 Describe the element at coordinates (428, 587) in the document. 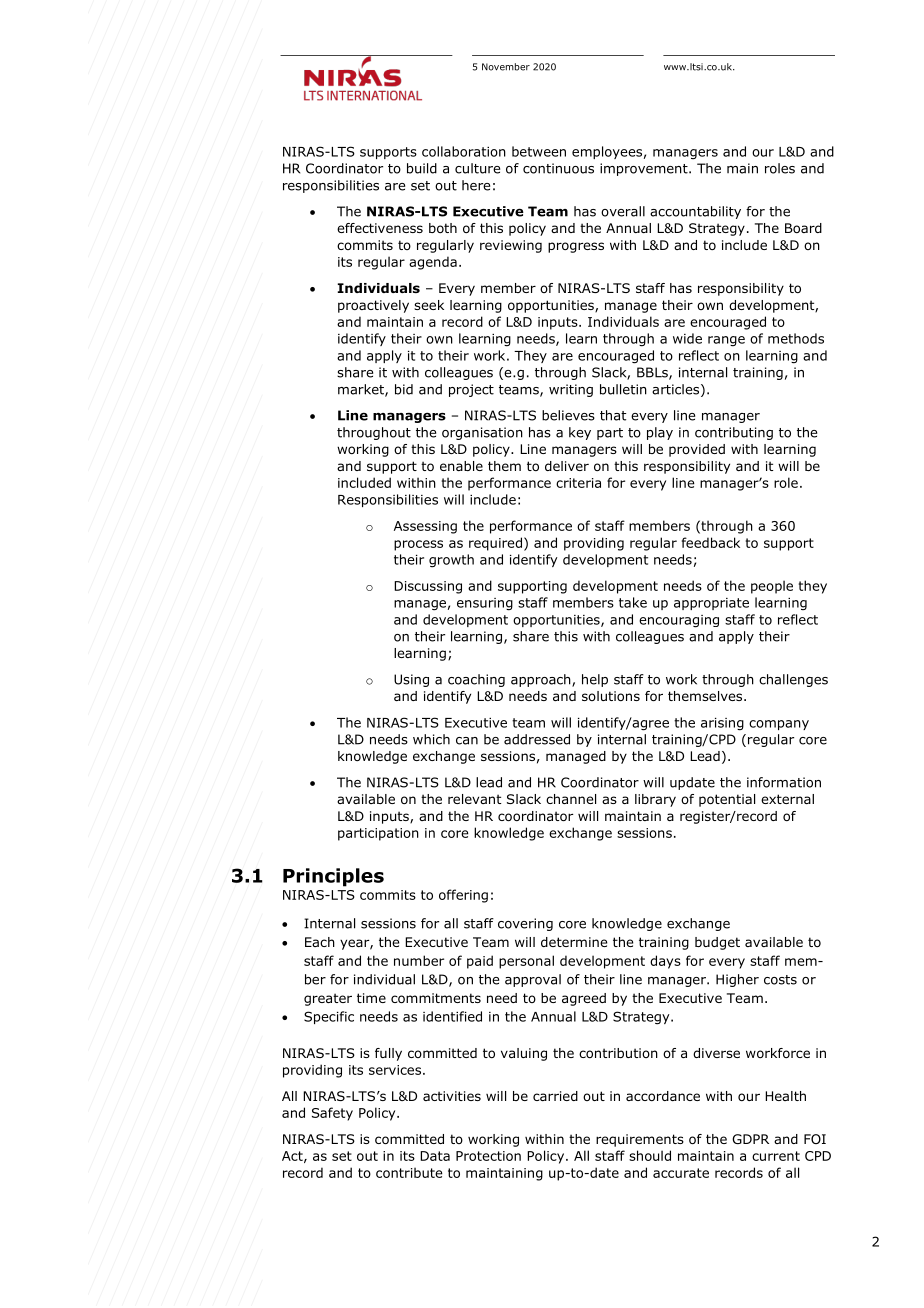

I see `Discussing` at that location.
